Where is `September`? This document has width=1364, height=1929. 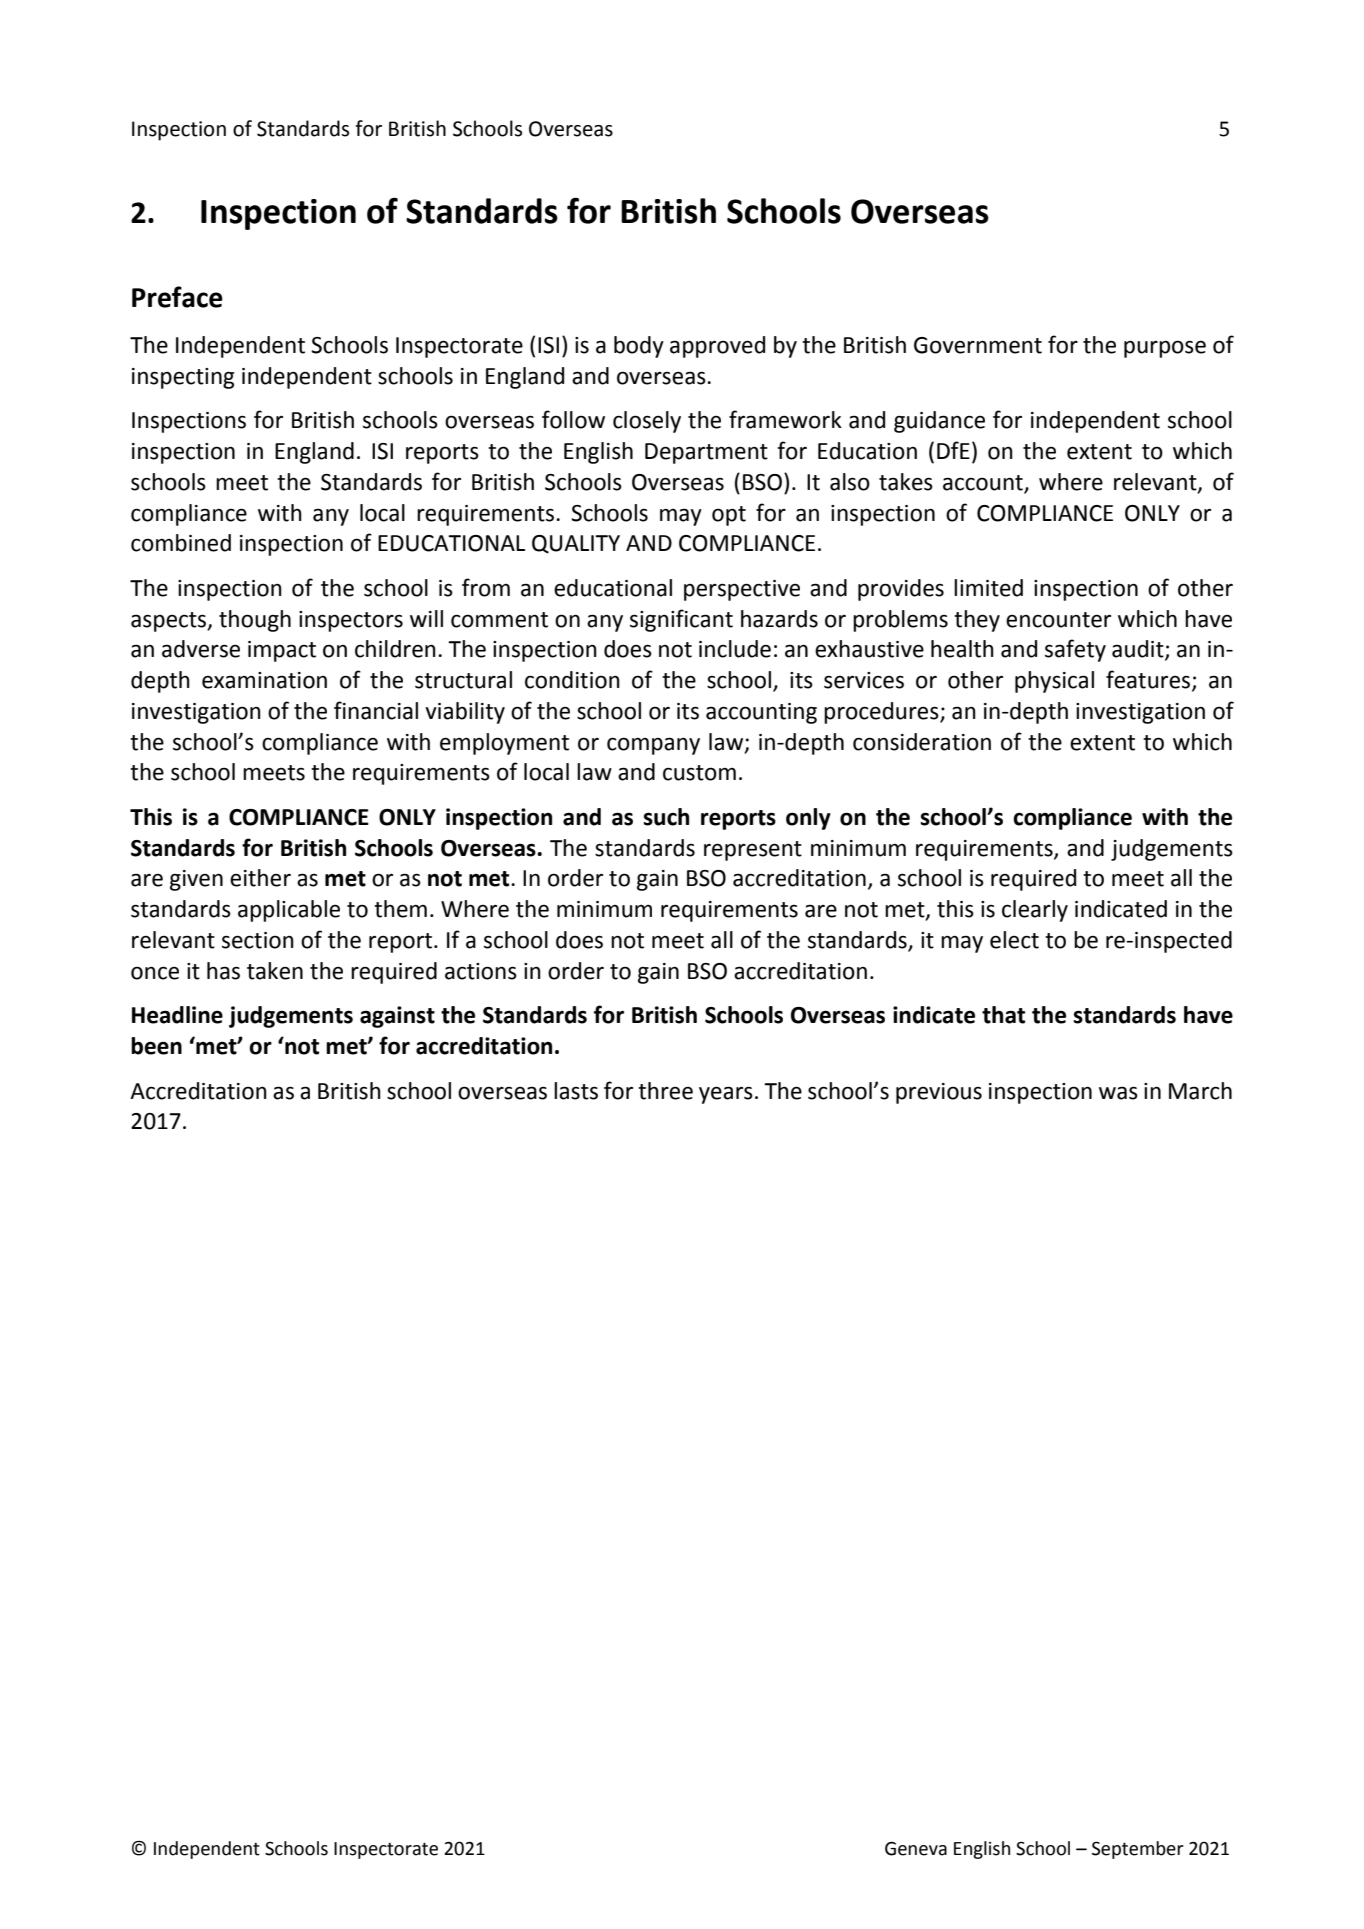
September is located at coordinates (1138, 1850).
